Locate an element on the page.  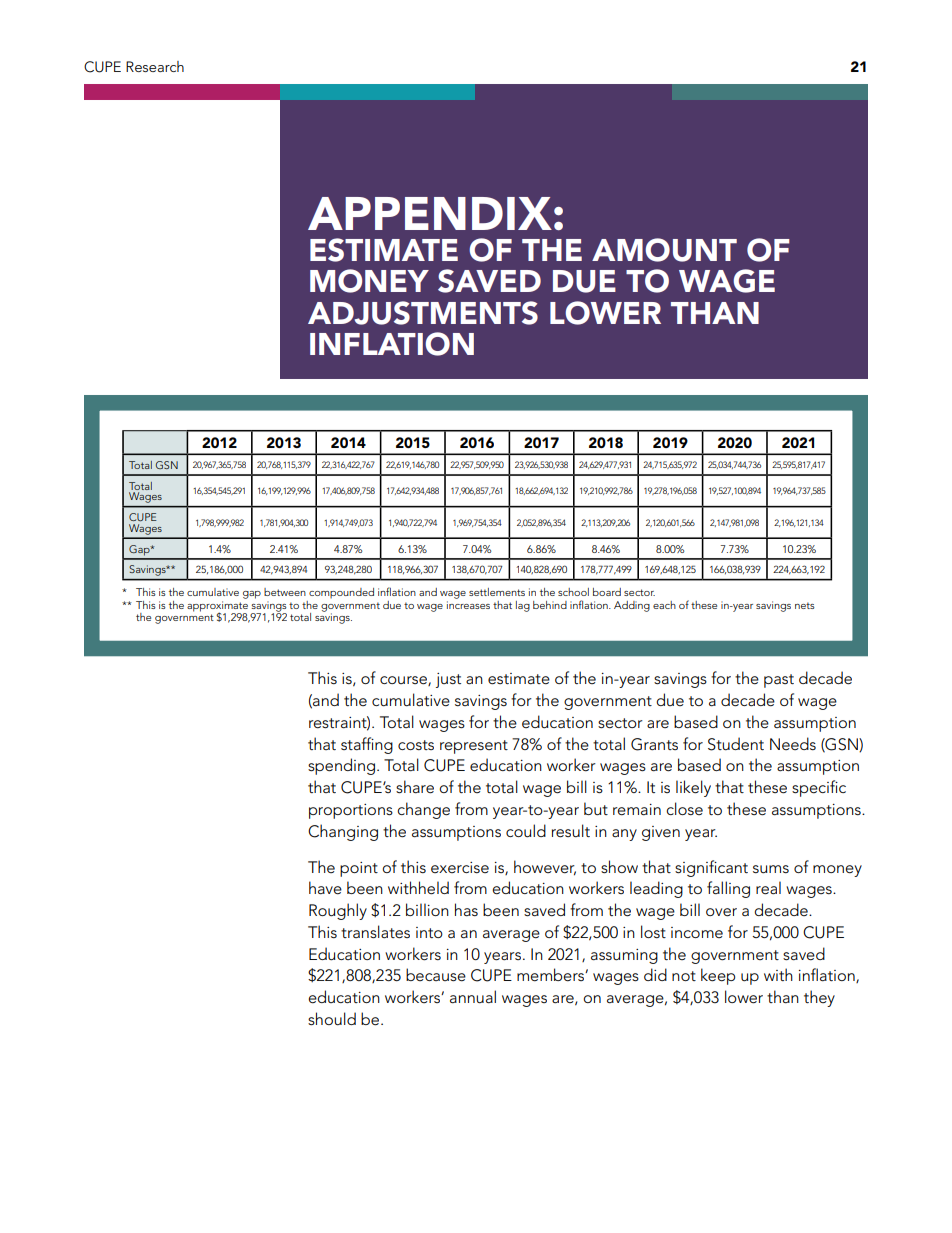
settlements is located at coordinates (497, 592).
